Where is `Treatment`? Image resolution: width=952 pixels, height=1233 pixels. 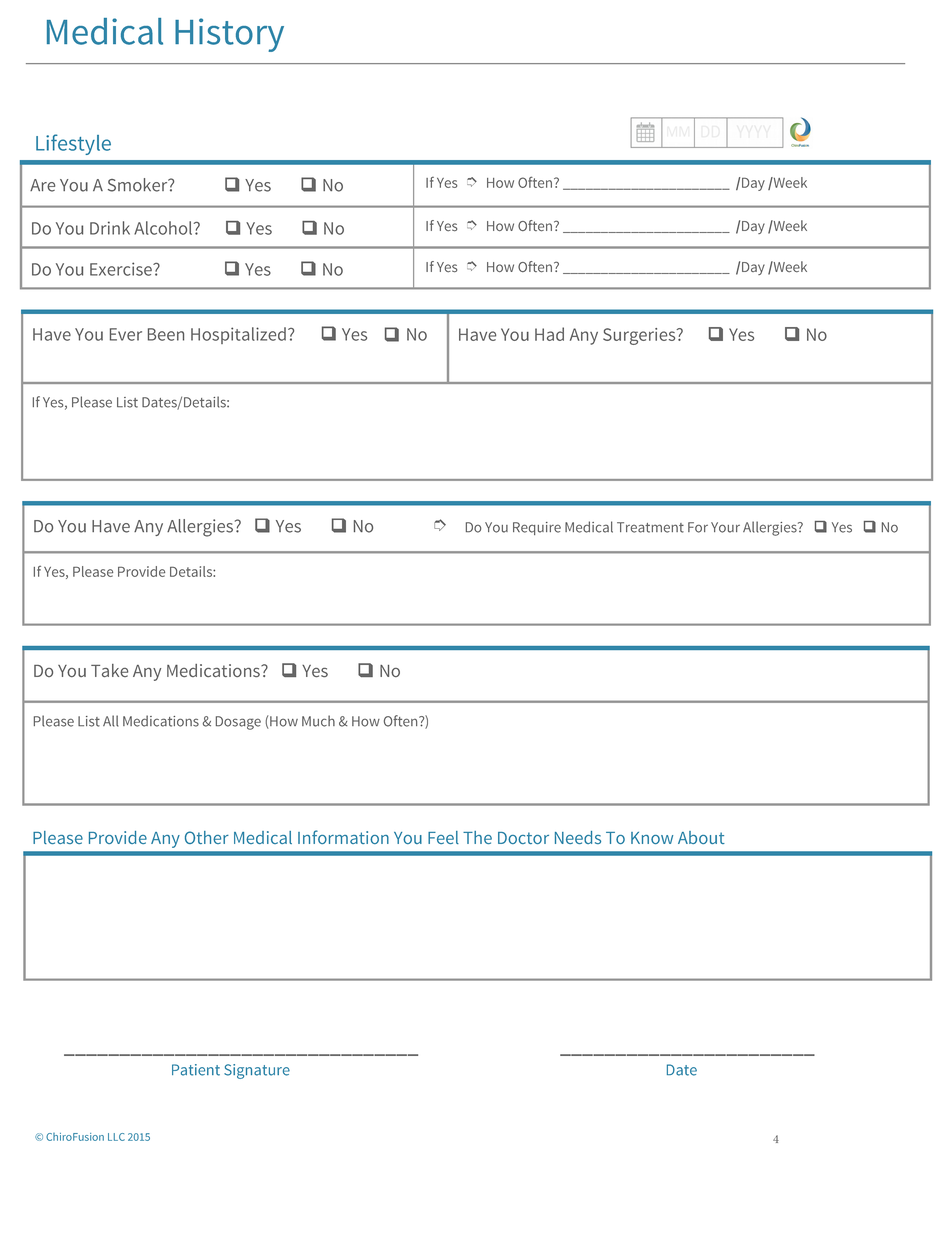 Treatment is located at coordinates (650, 527).
